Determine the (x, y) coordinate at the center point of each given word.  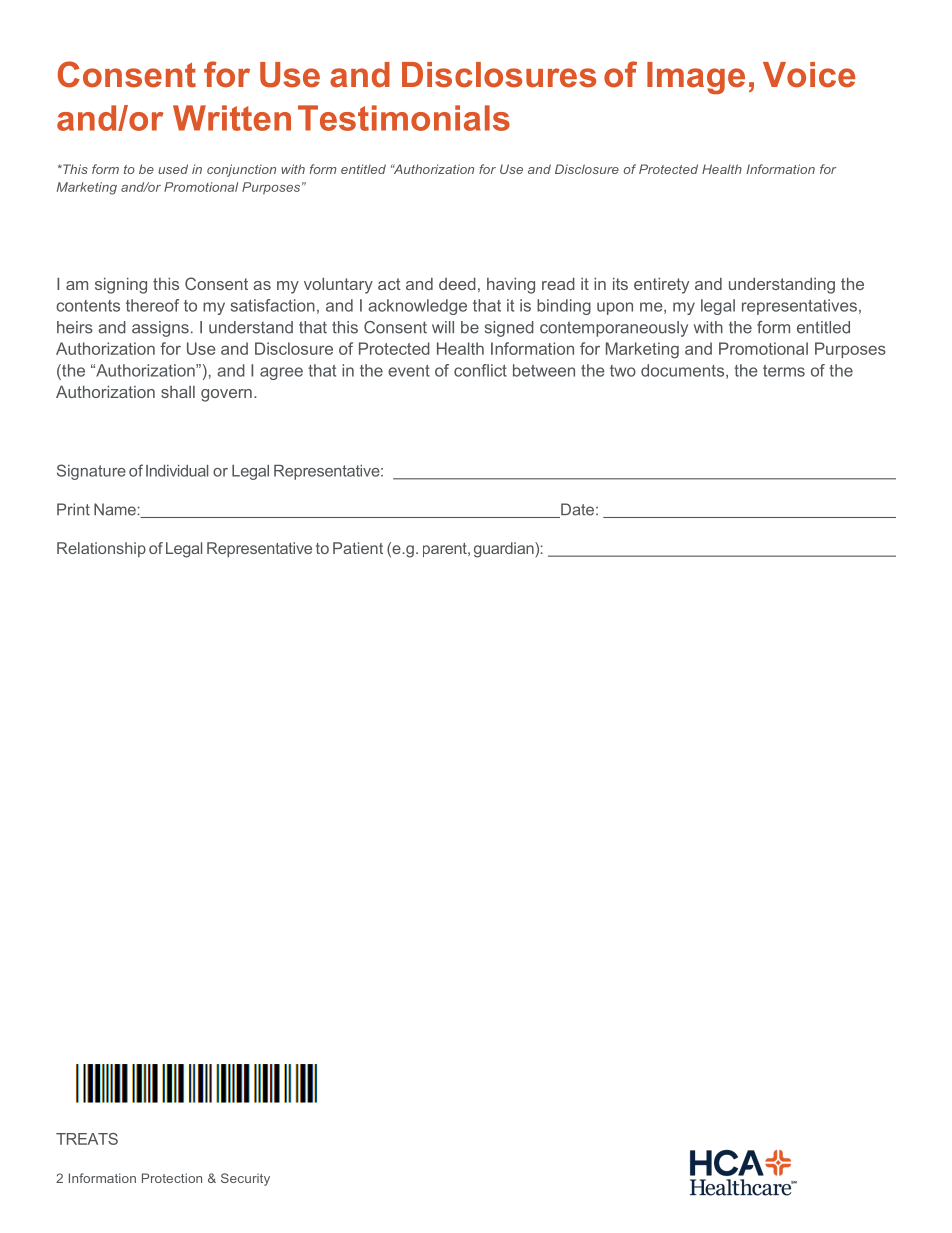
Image (696, 78)
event (409, 371)
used (173, 169)
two (623, 371)
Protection (172, 1178)
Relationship (101, 549)
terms (784, 371)
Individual (177, 471)
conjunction (241, 170)
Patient (358, 548)
